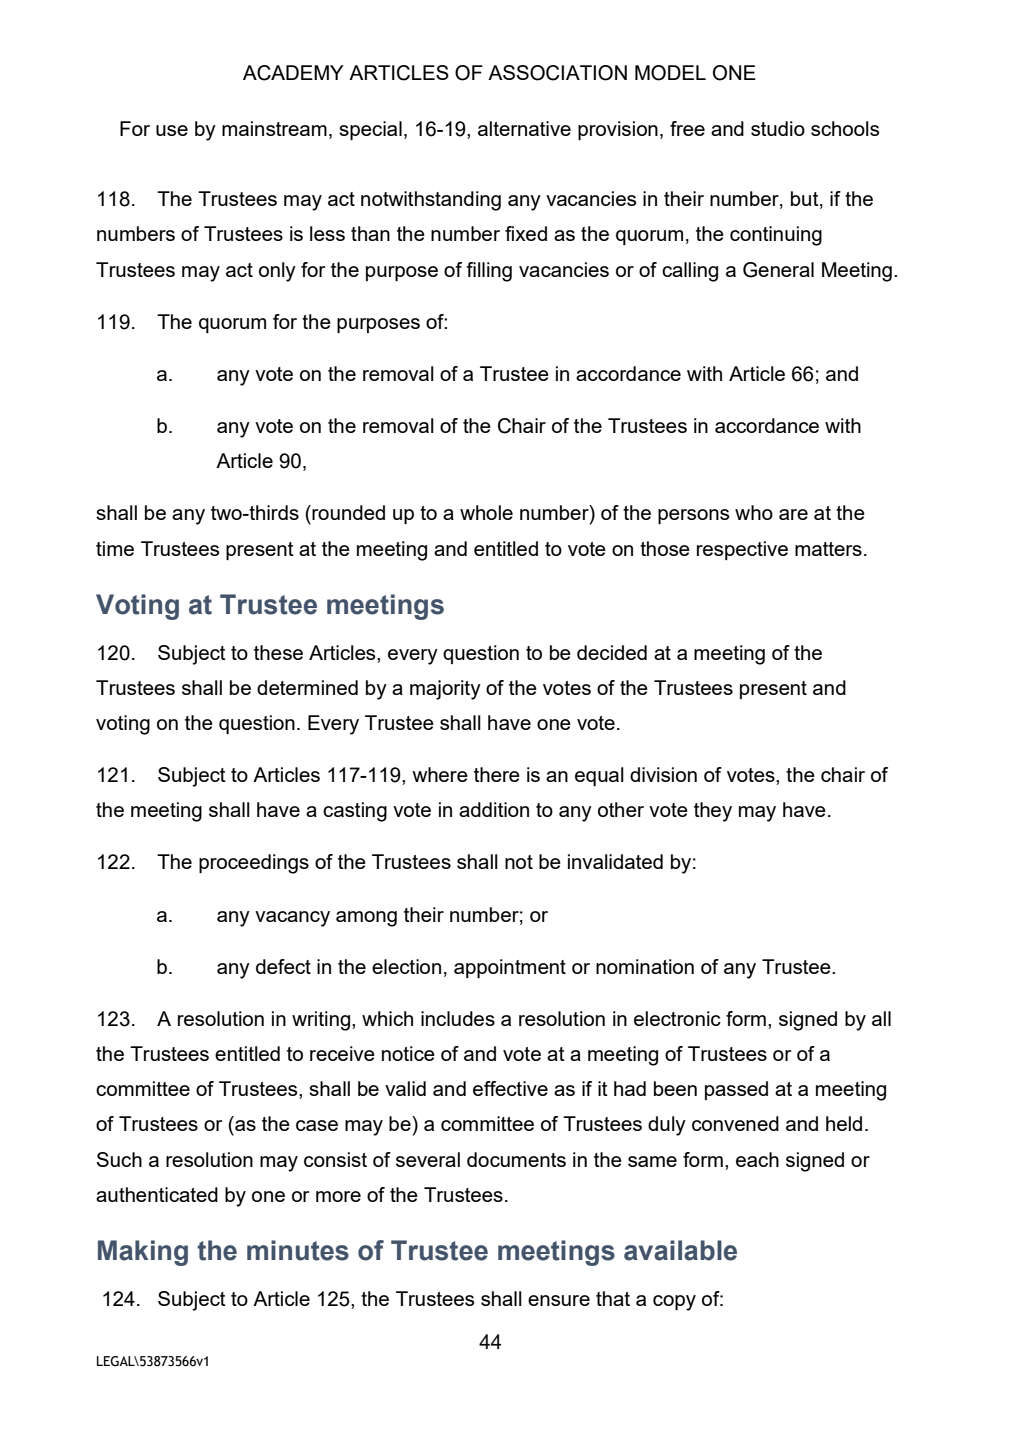 Image resolution: width=1011 pixels, height=1431 pixels. I want to click on whole, so click(486, 512).
